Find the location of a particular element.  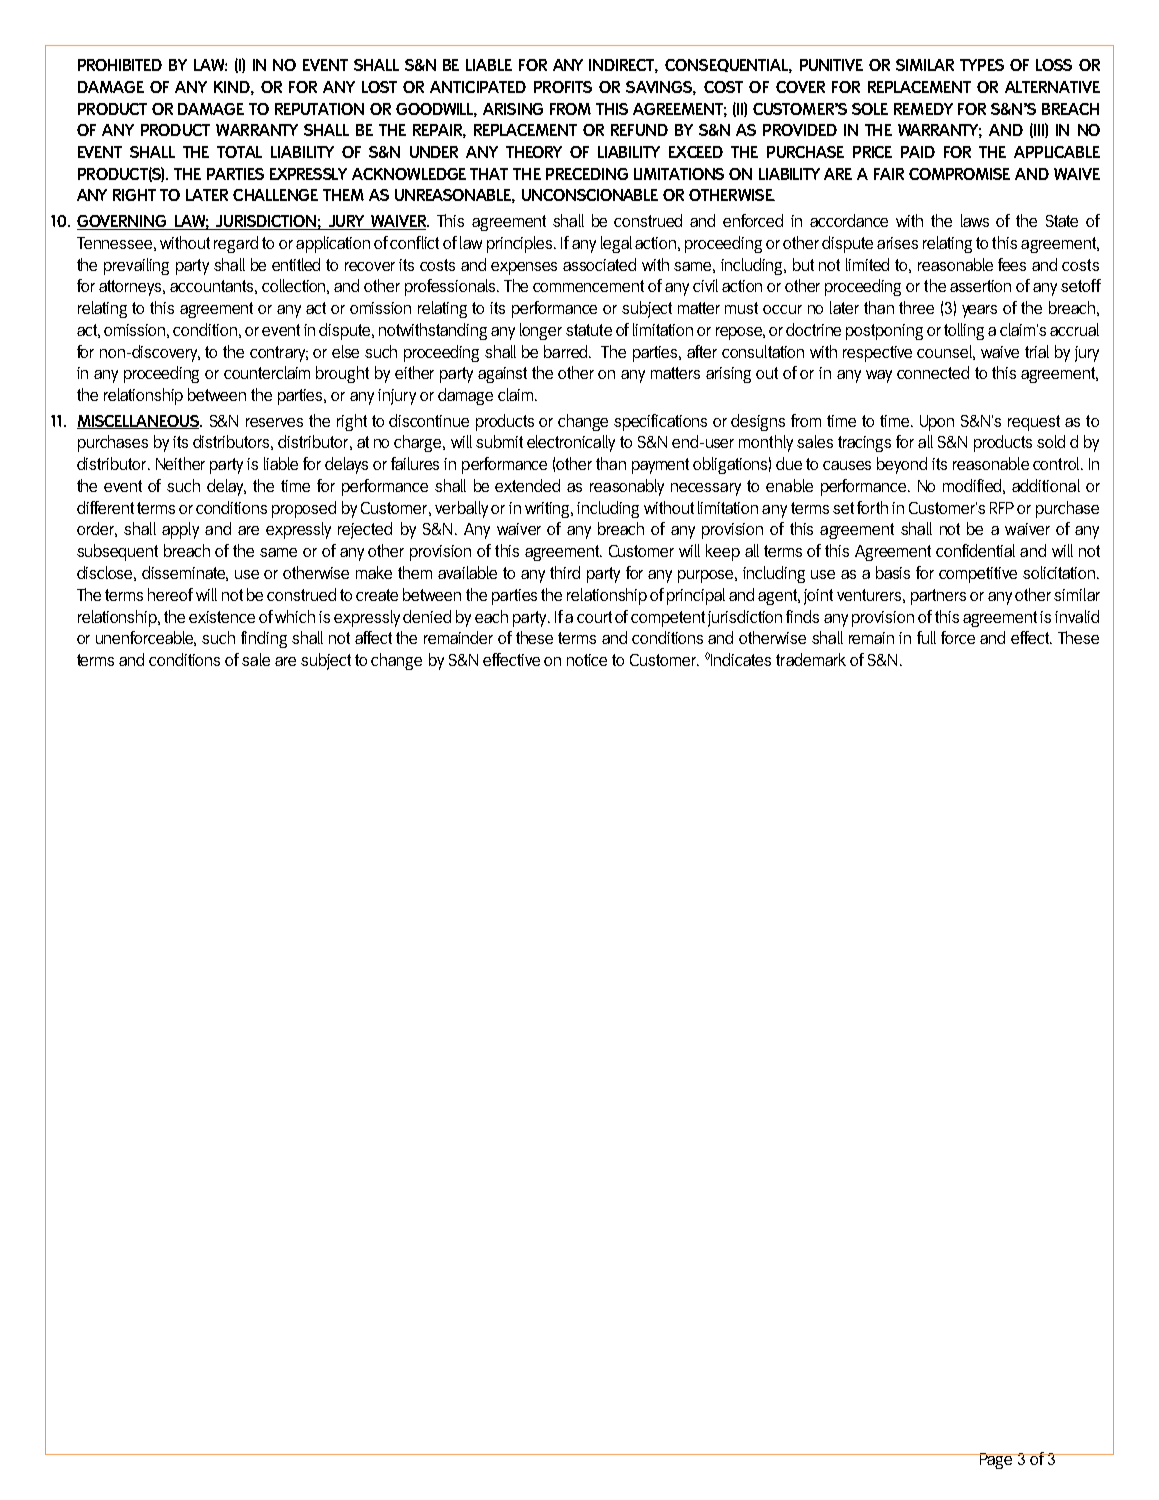

finding is located at coordinates (264, 639).
